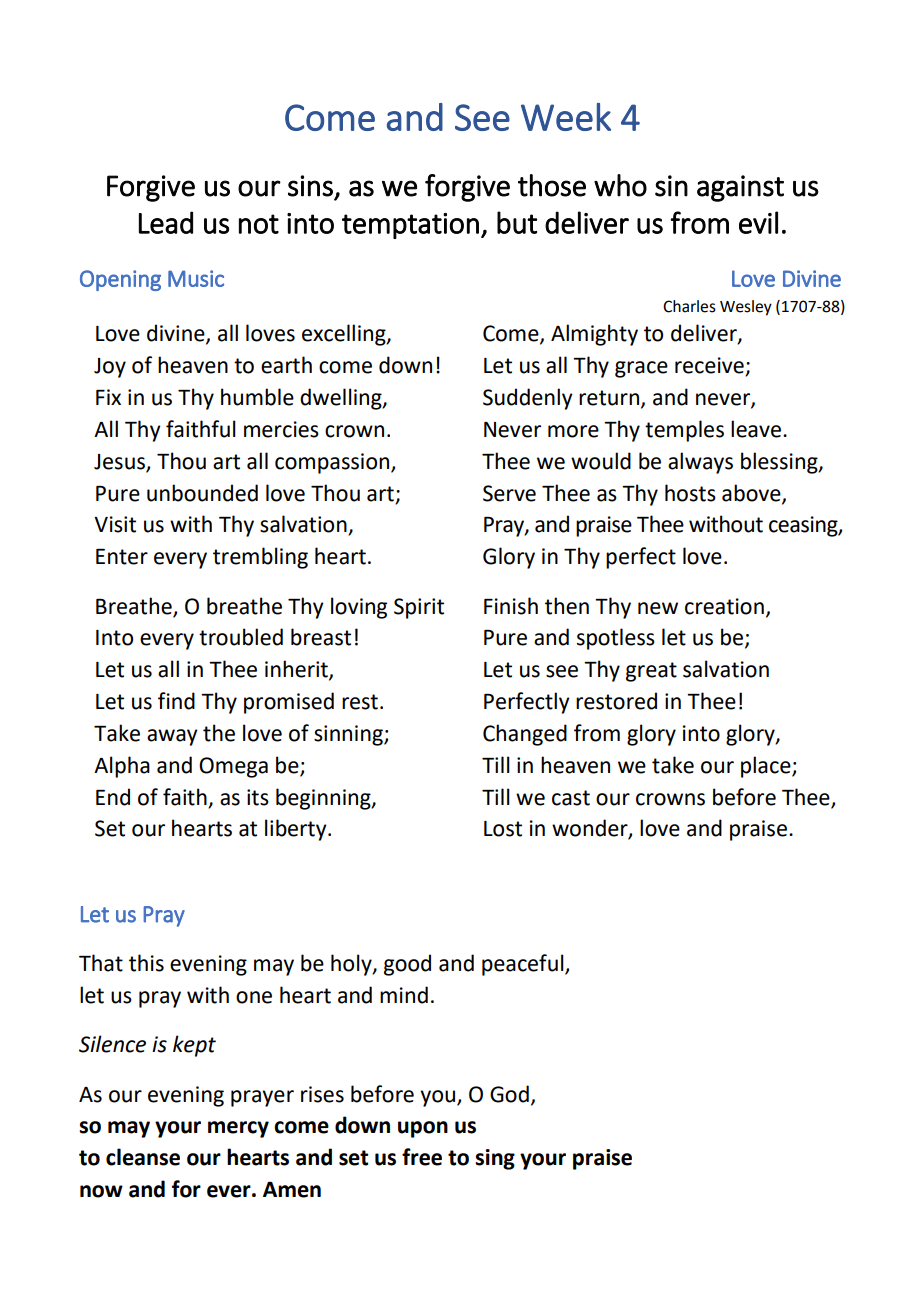  What do you see at coordinates (410, 226) in the page?
I see `temptation` at bounding box center [410, 226].
